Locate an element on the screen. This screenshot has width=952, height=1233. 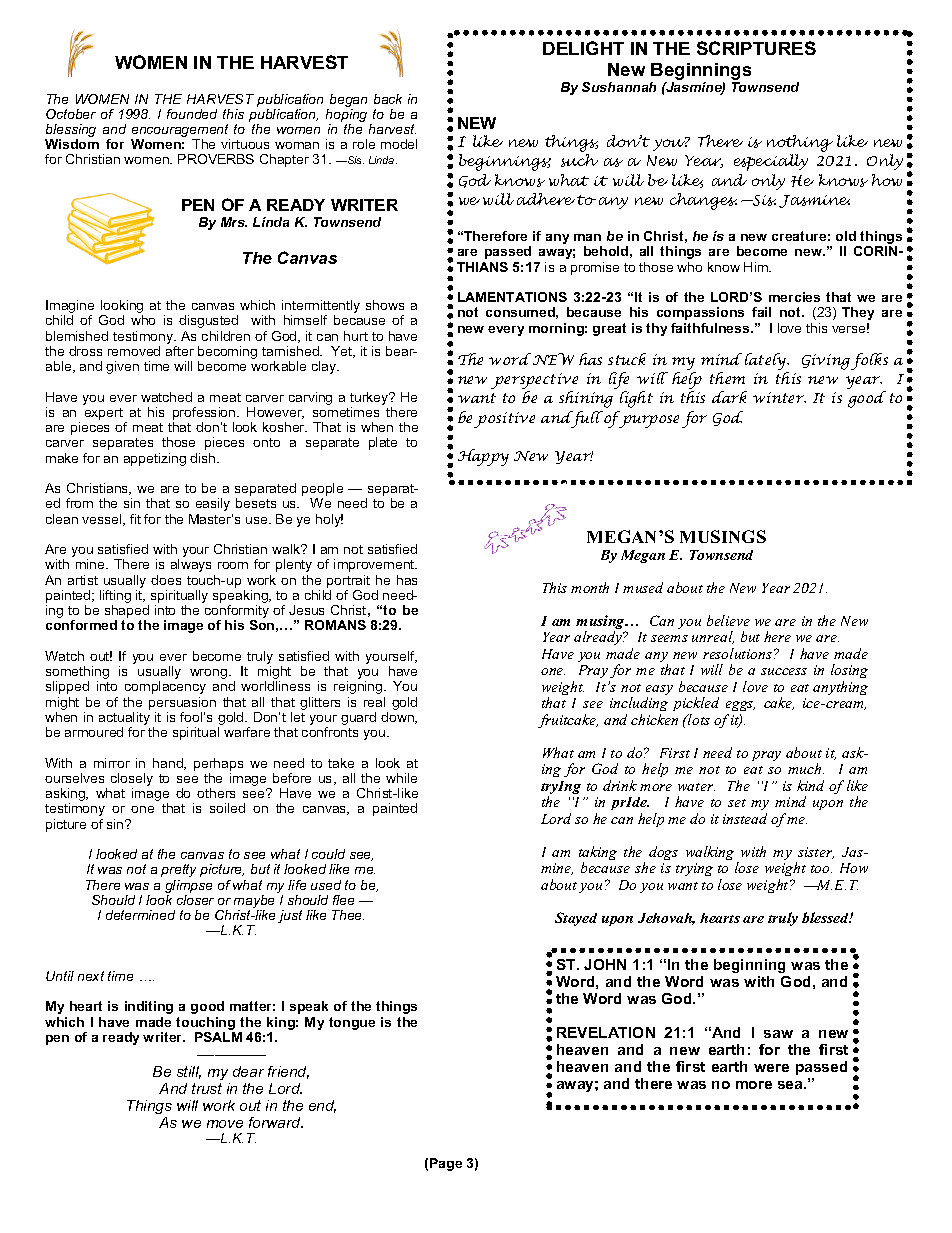
sea is located at coordinates (791, 1085).
